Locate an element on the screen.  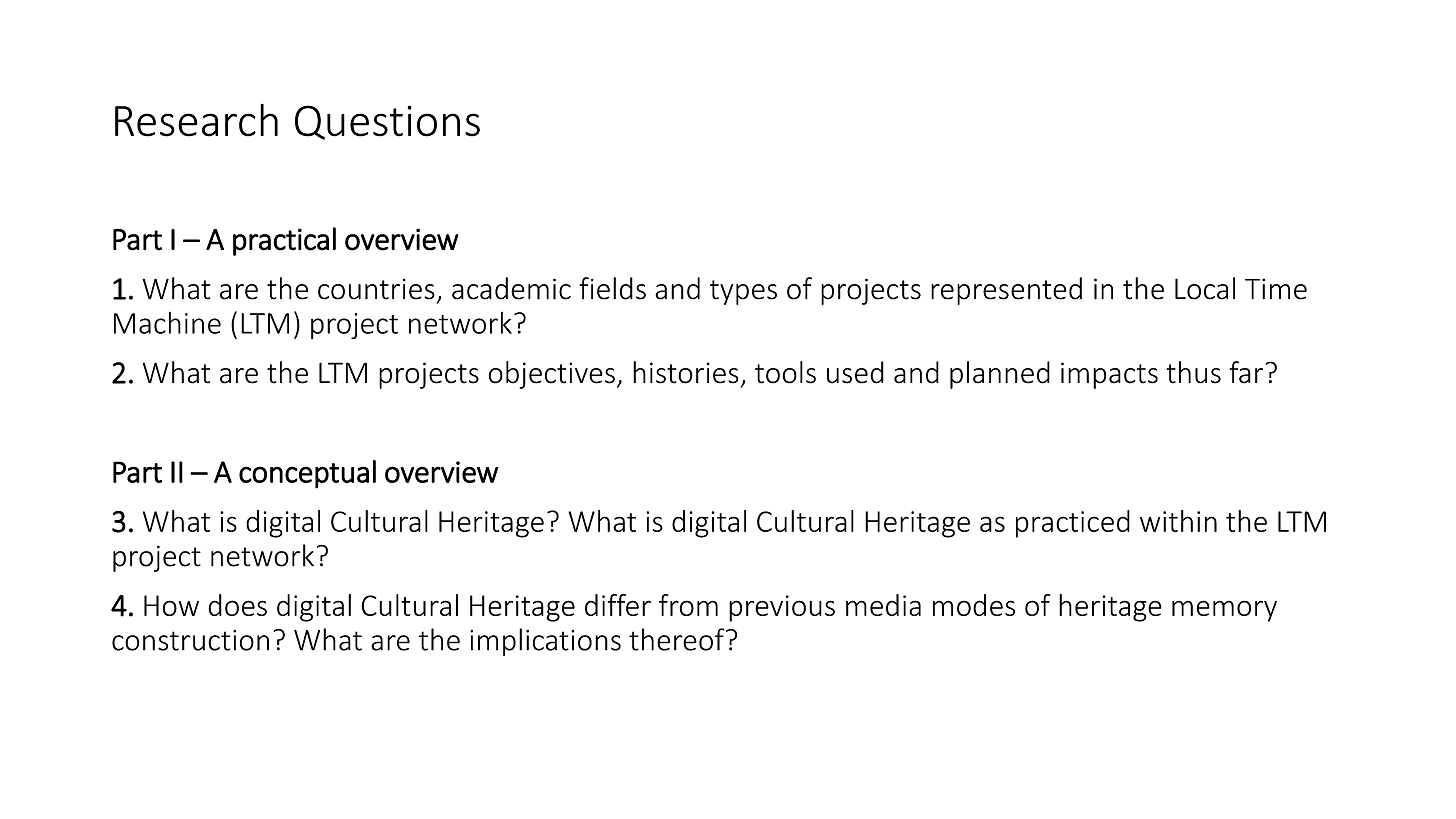
does is located at coordinates (237, 605).
